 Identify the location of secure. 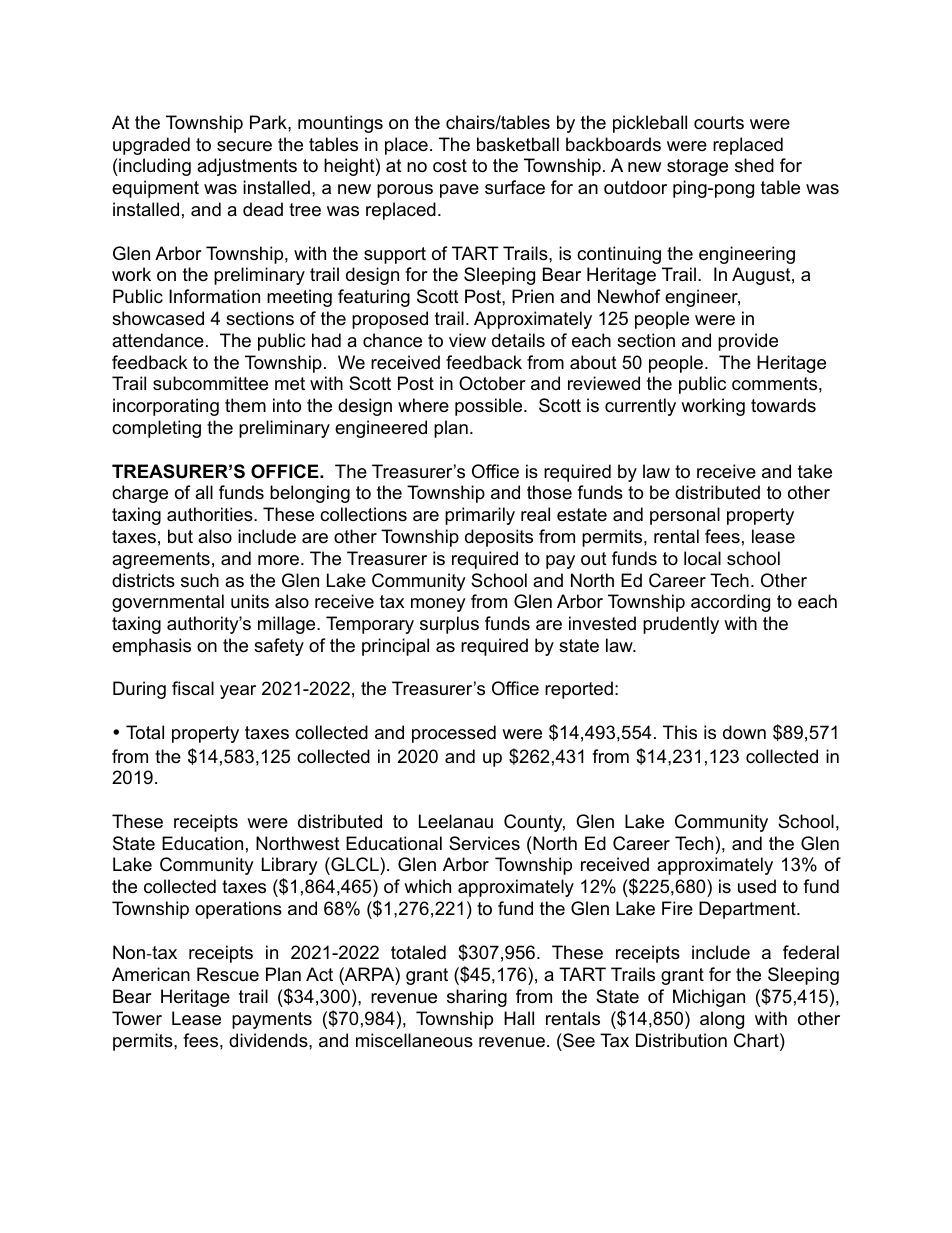
(244, 146).
